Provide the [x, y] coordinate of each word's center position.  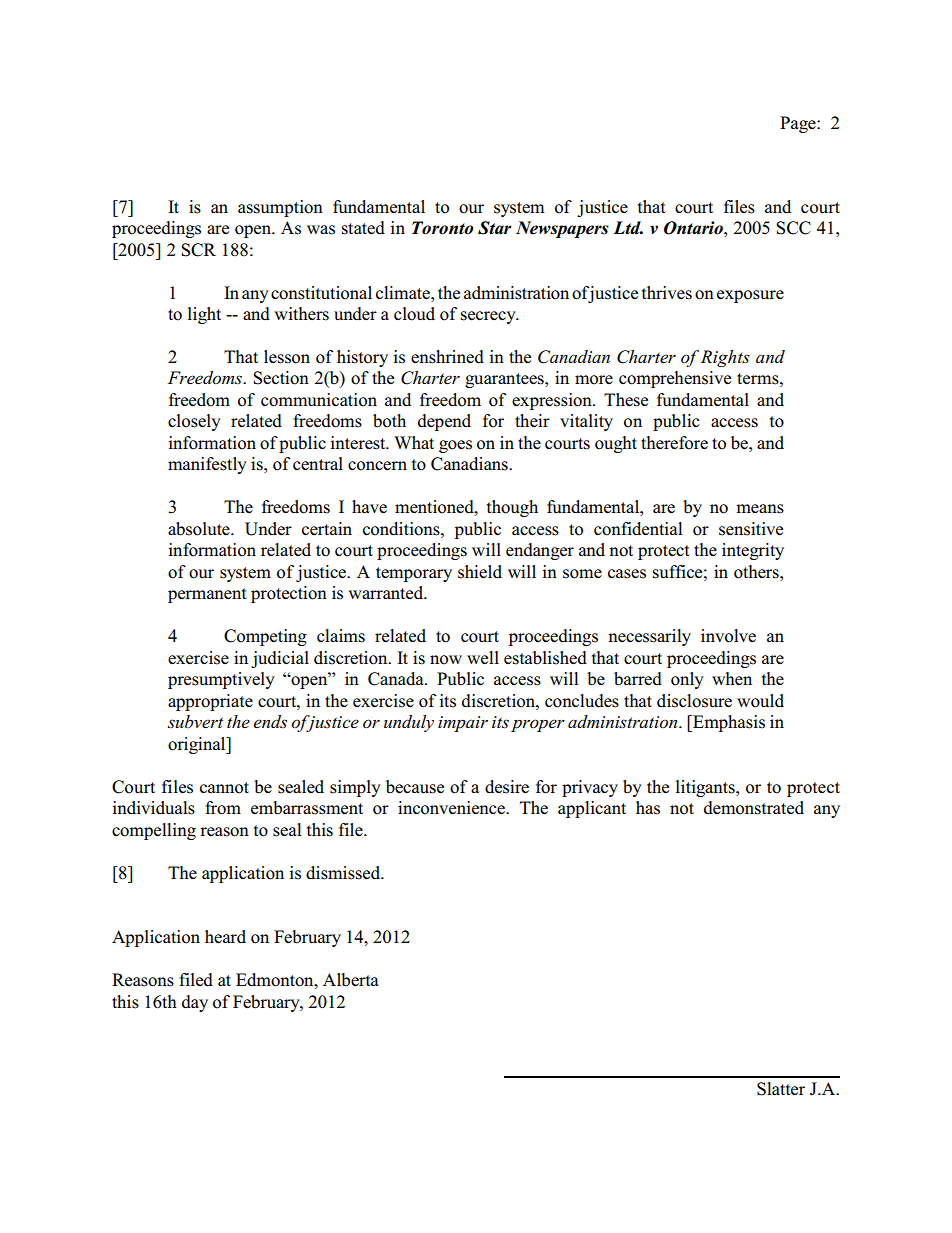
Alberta [351, 980]
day [195, 1003]
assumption [280, 208]
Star [495, 228]
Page [799, 124]
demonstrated [754, 808]
